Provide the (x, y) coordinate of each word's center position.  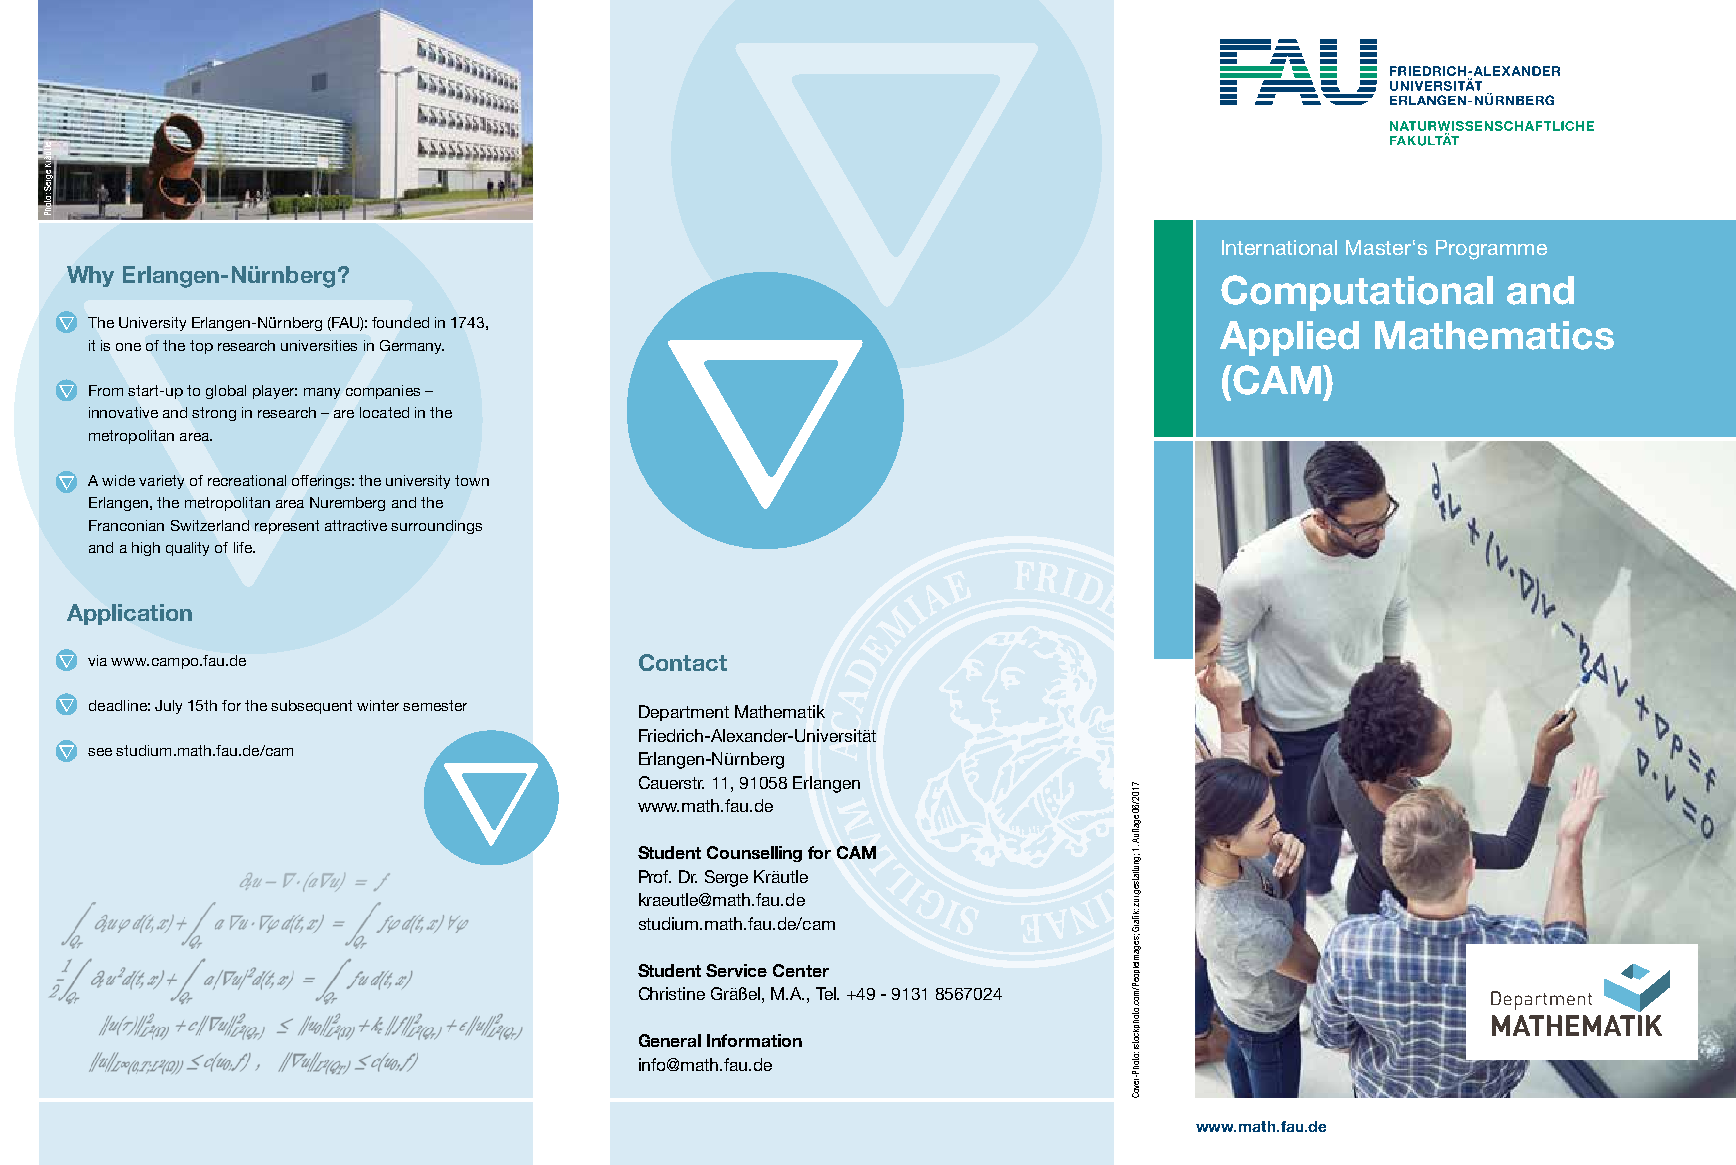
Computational (1357, 293)
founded (400, 322)
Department (684, 713)
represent (287, 527)
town (472, 480)
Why (90, 276)
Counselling (754, 854)
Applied (1289, 338)
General (670, 1040)
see (100, 752)
